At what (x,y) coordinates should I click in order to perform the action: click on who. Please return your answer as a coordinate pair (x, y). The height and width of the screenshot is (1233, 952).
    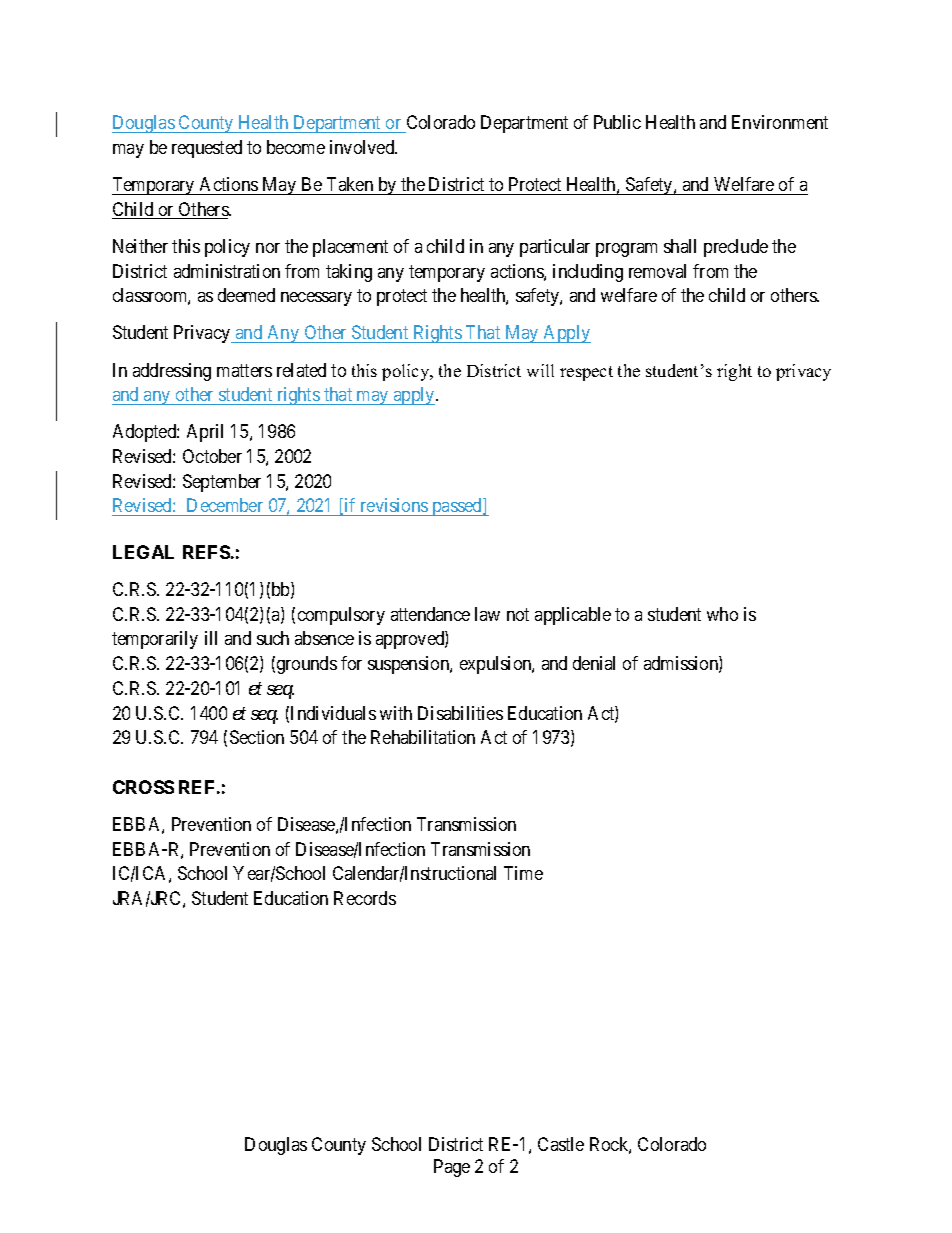
    Looking at the image, I should click on (722, 614).
